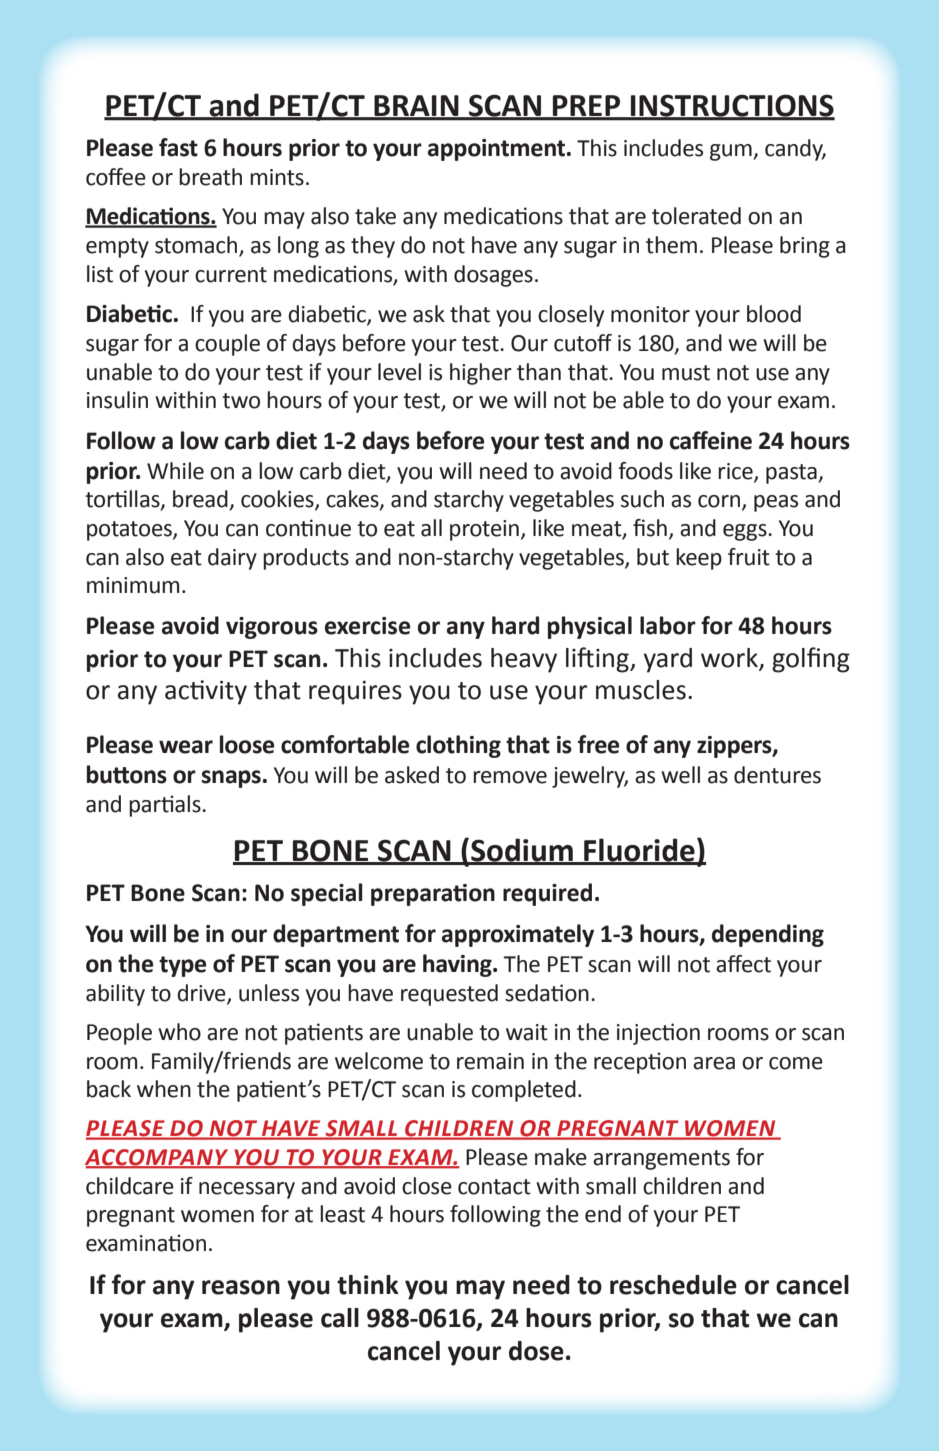 The image size is (939, 1451). I want to click on breath, so click(210, 177).
